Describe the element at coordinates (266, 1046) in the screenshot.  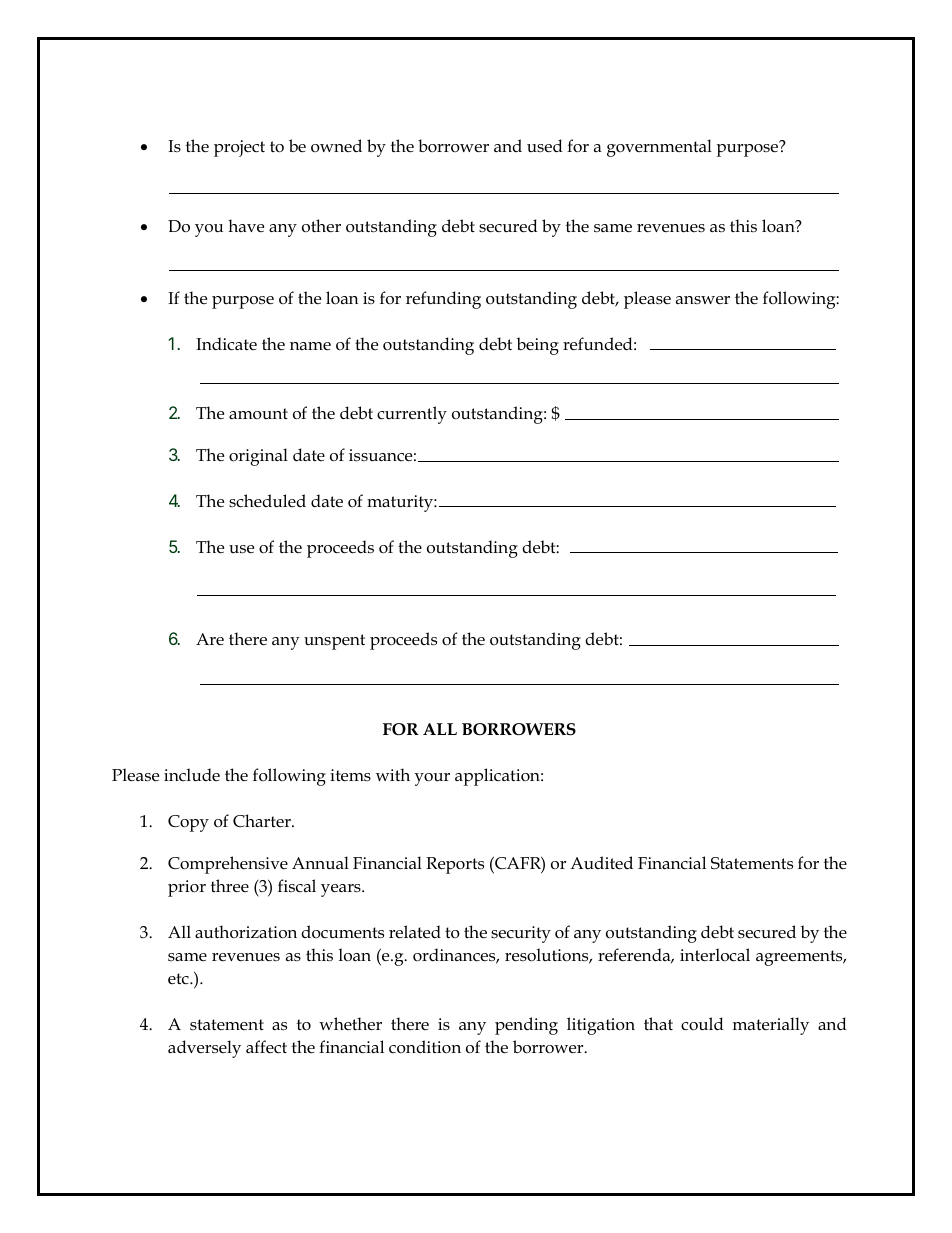
I see `affect` at that location.
